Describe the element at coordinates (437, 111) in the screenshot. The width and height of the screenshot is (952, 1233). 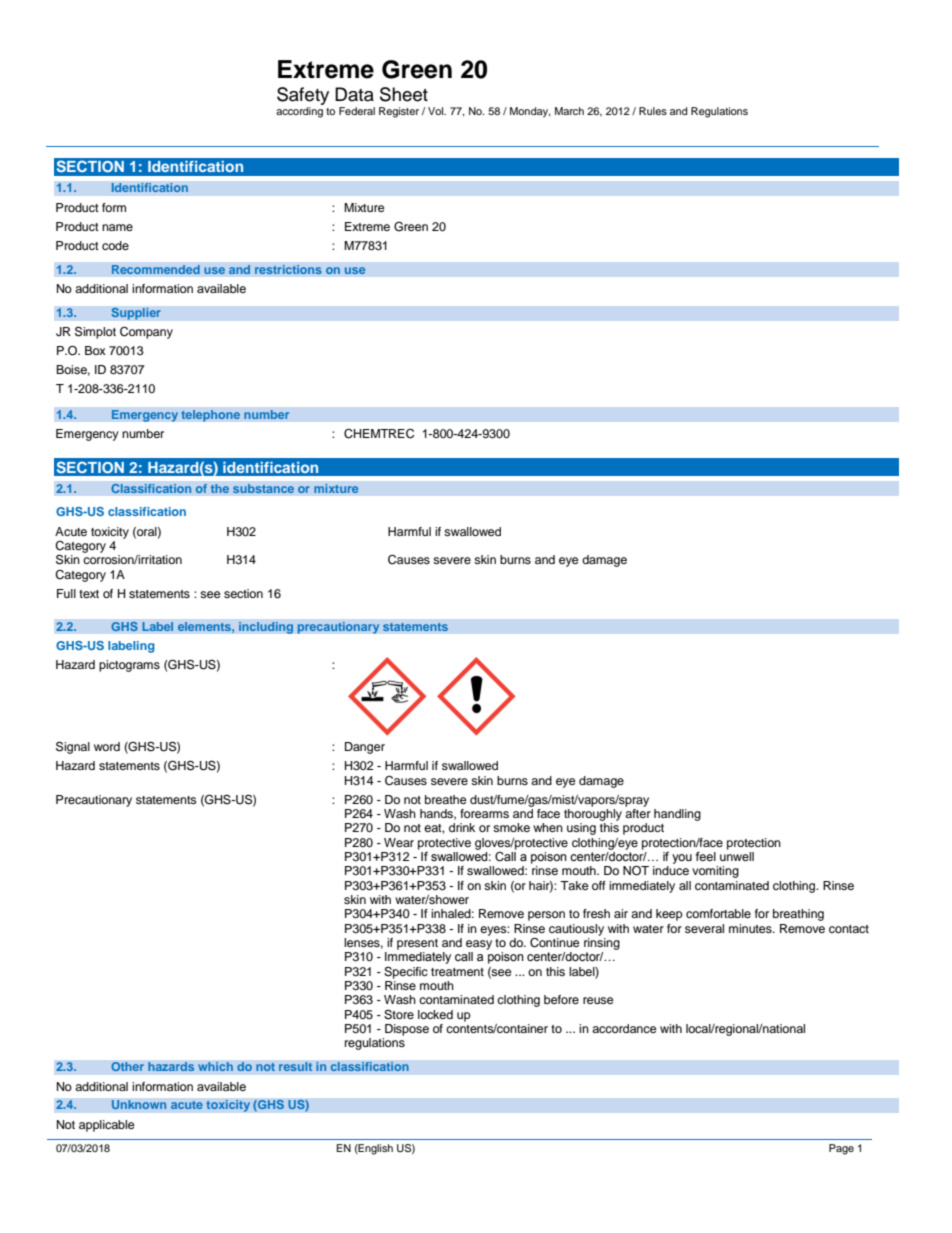
I see `Vol` at that location.
